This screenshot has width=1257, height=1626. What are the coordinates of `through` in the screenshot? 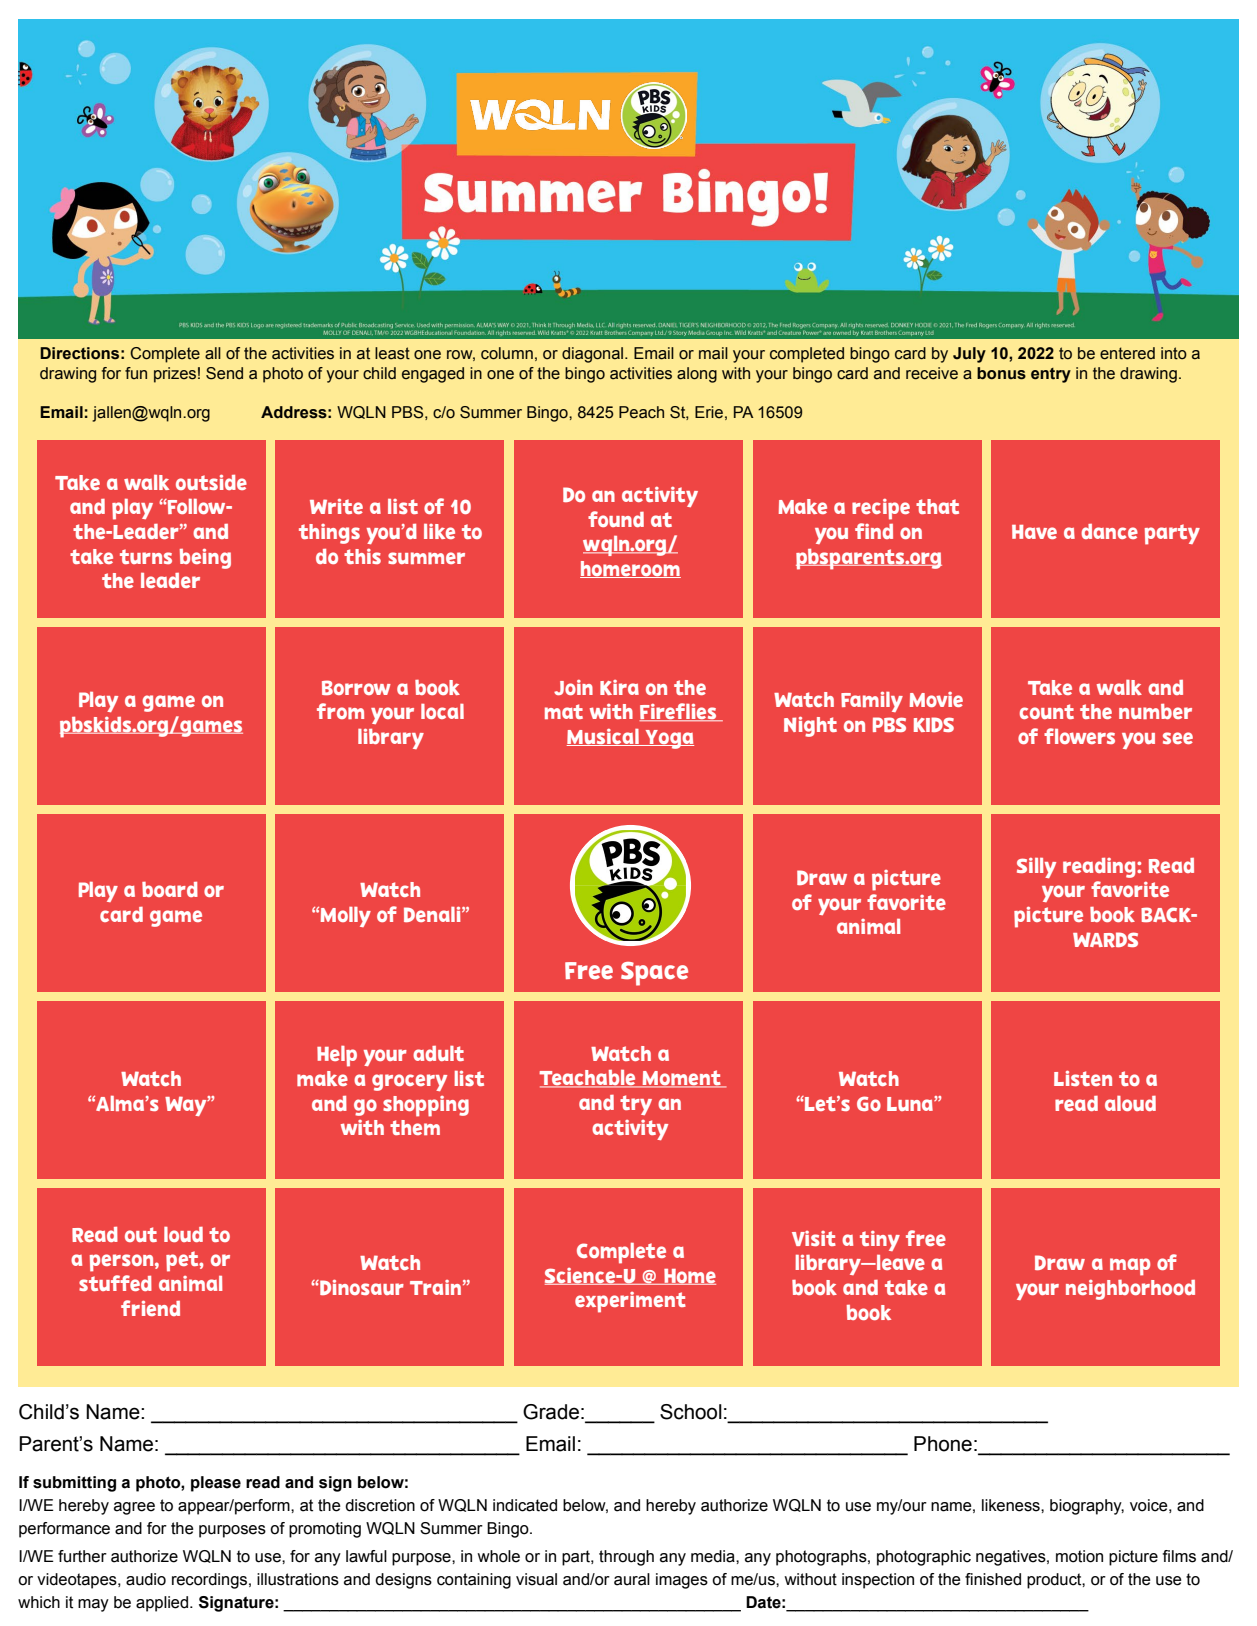 It's located at (626, 1558).
